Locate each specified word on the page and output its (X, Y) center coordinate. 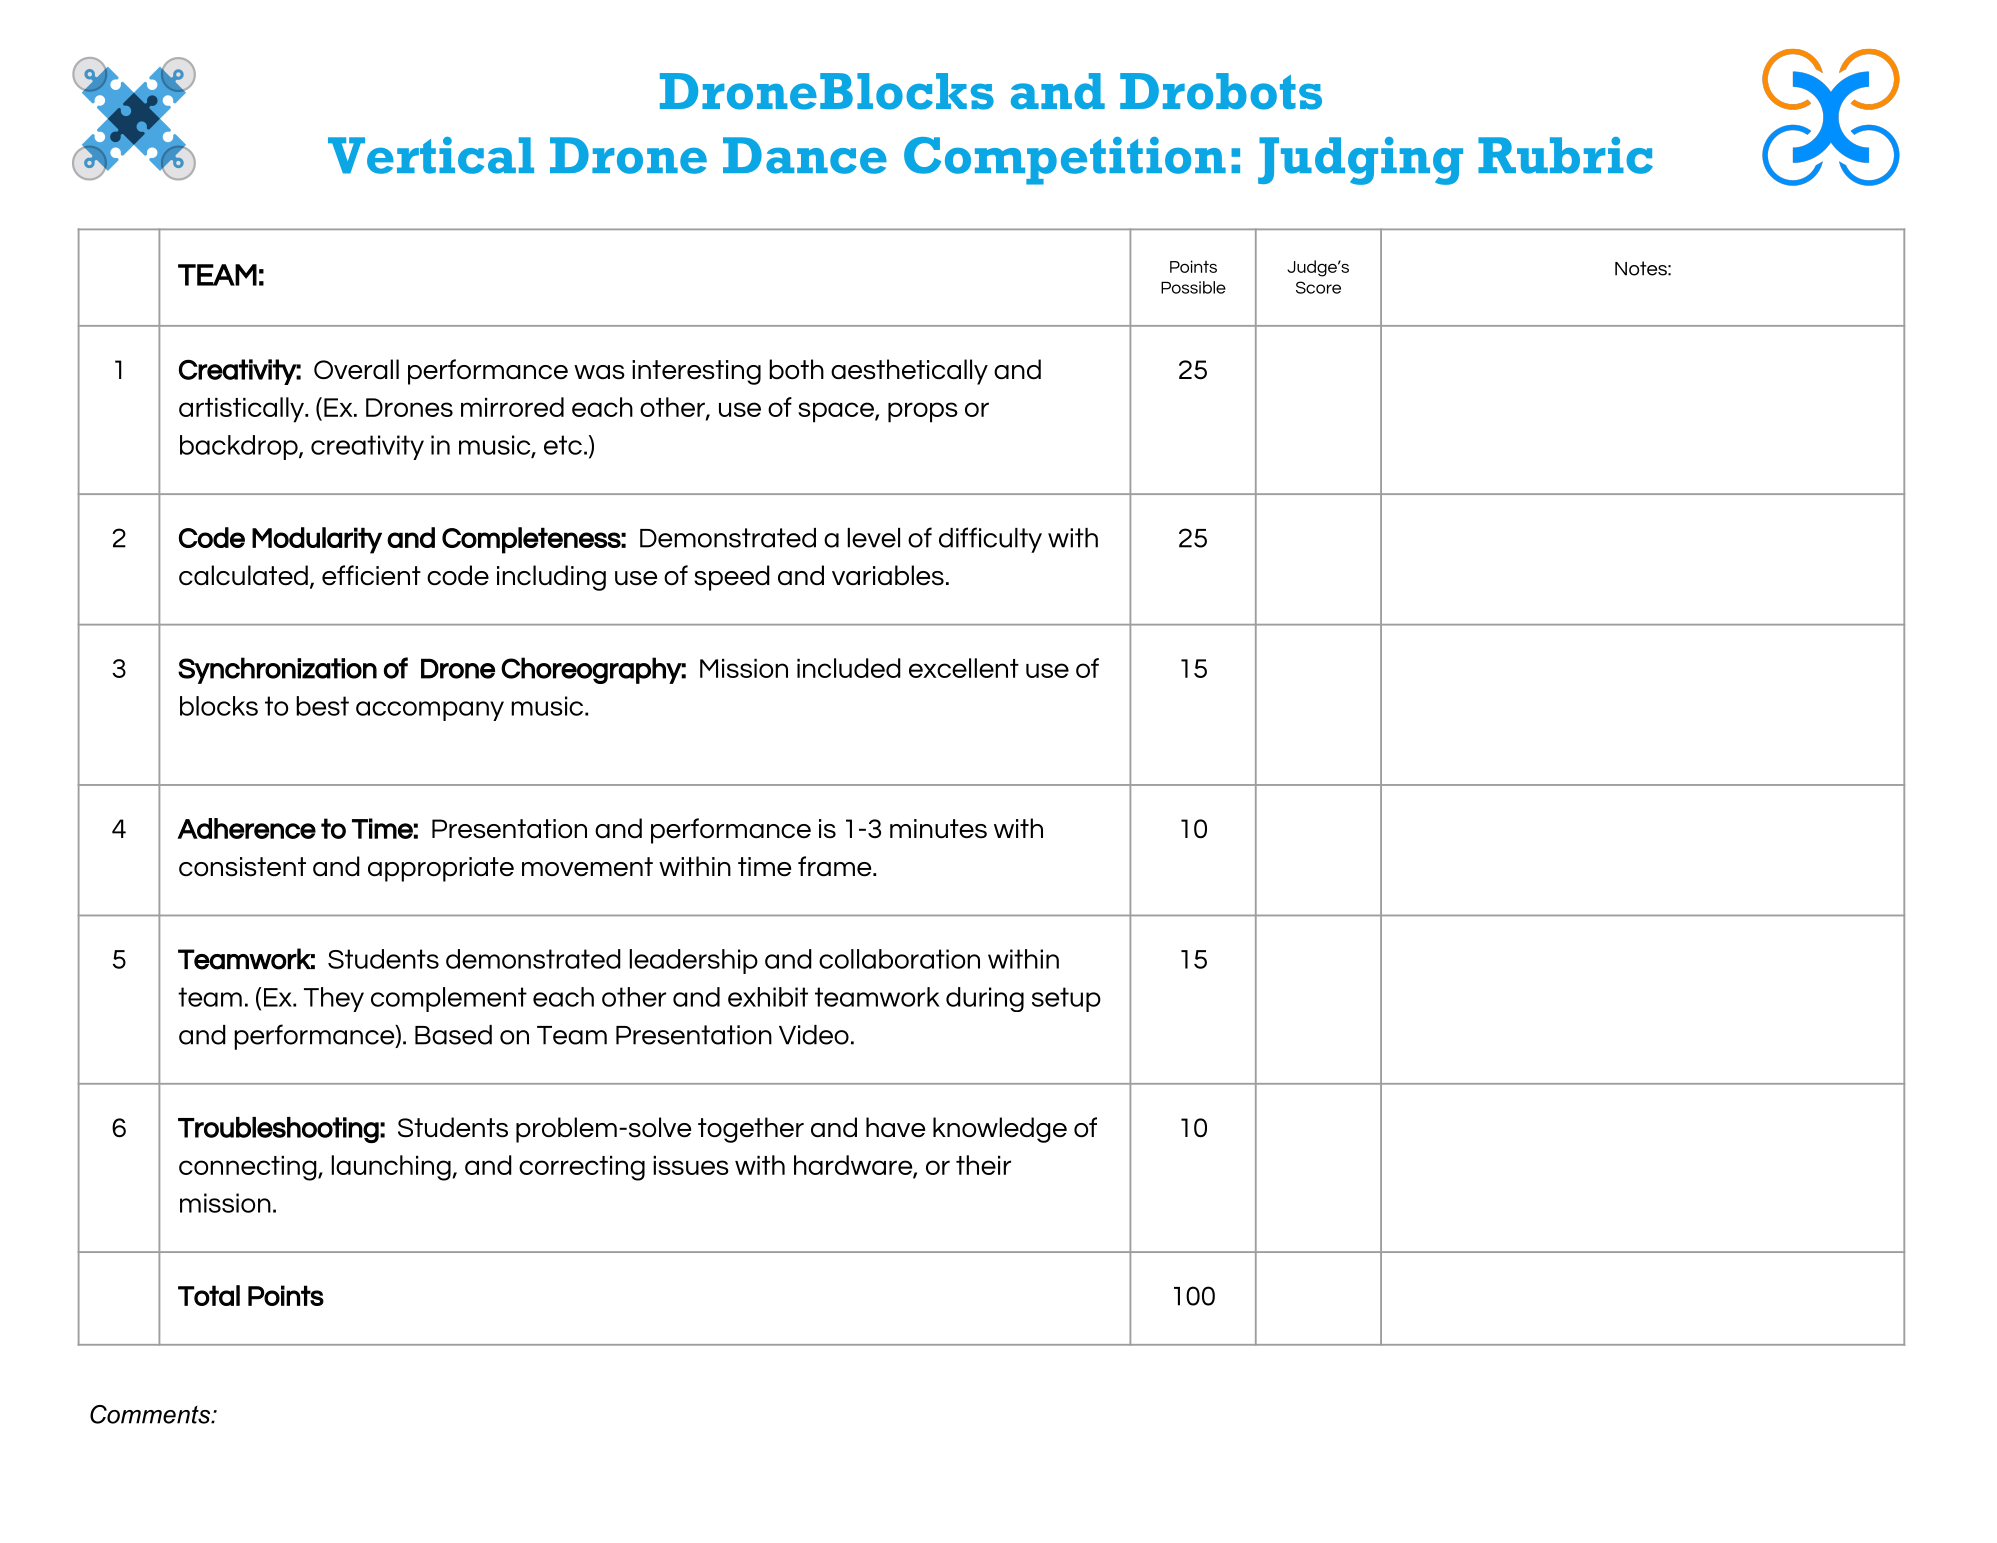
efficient (371, 575)
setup (1066, 999)
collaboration (899, 959)
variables (888, 575)
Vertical (431, 155)
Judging (1360, 161)
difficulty (990, 540)
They (334, 999)
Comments (151, 1414)
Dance (805, 155)
